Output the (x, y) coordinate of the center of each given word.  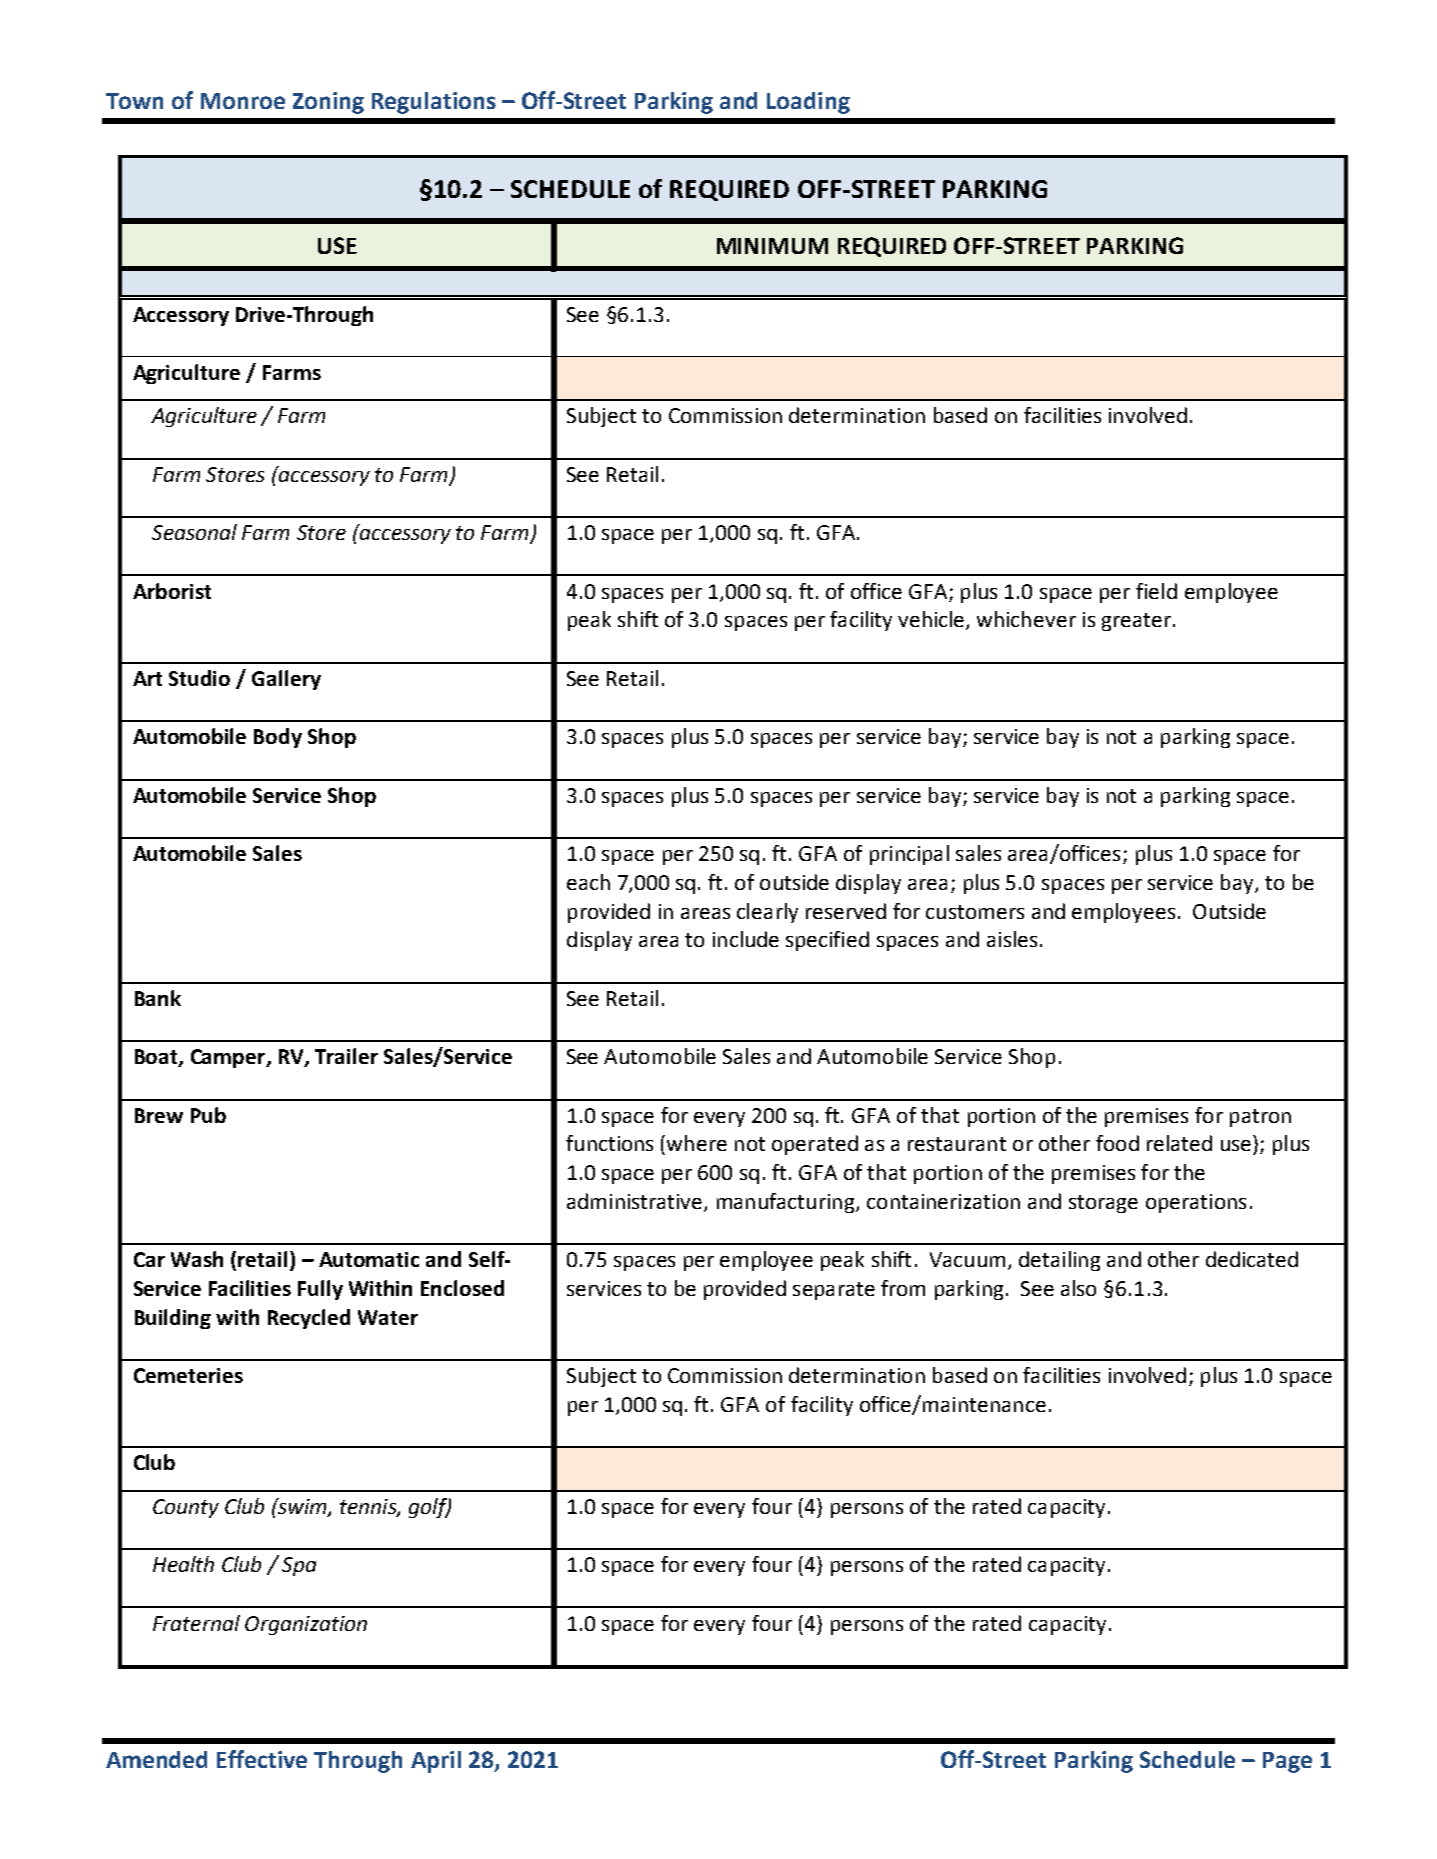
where (697, 1143)
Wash (197, 1259)
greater (1136, 622)
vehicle (932, 620)
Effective (262, 1759)
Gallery (286, 680)
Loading (808, 103)
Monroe (243, 101)
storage (1103, 1204)
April (436, 1762)
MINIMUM (772, 246)
